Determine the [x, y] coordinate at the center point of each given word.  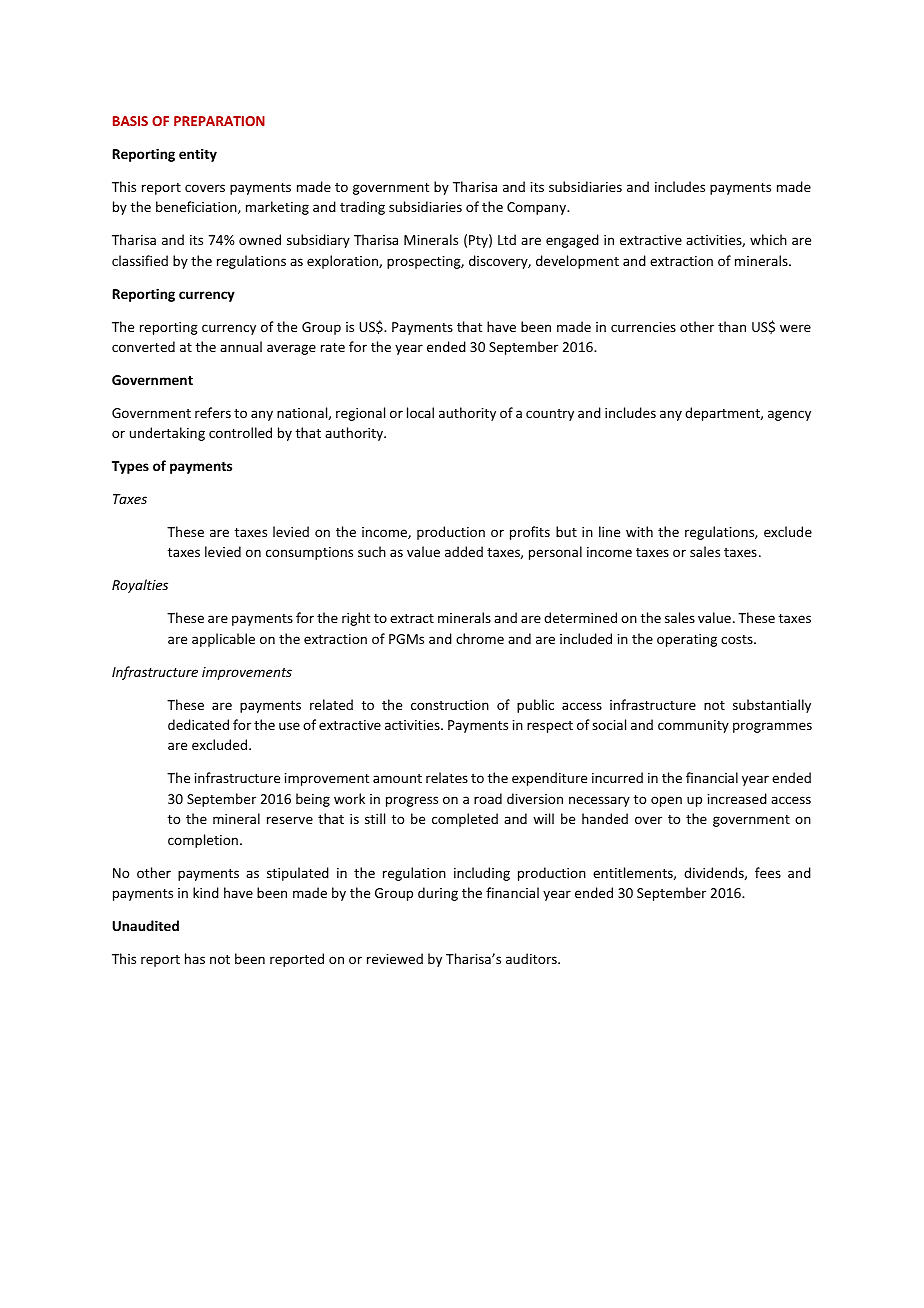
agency [789, 415]
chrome [480, 638]
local [420, 412]
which [768, 239]
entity [198, 155]
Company [538, 208]
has [195, 958]
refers [213, 412]
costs [738, 639]
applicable [223, 640]
